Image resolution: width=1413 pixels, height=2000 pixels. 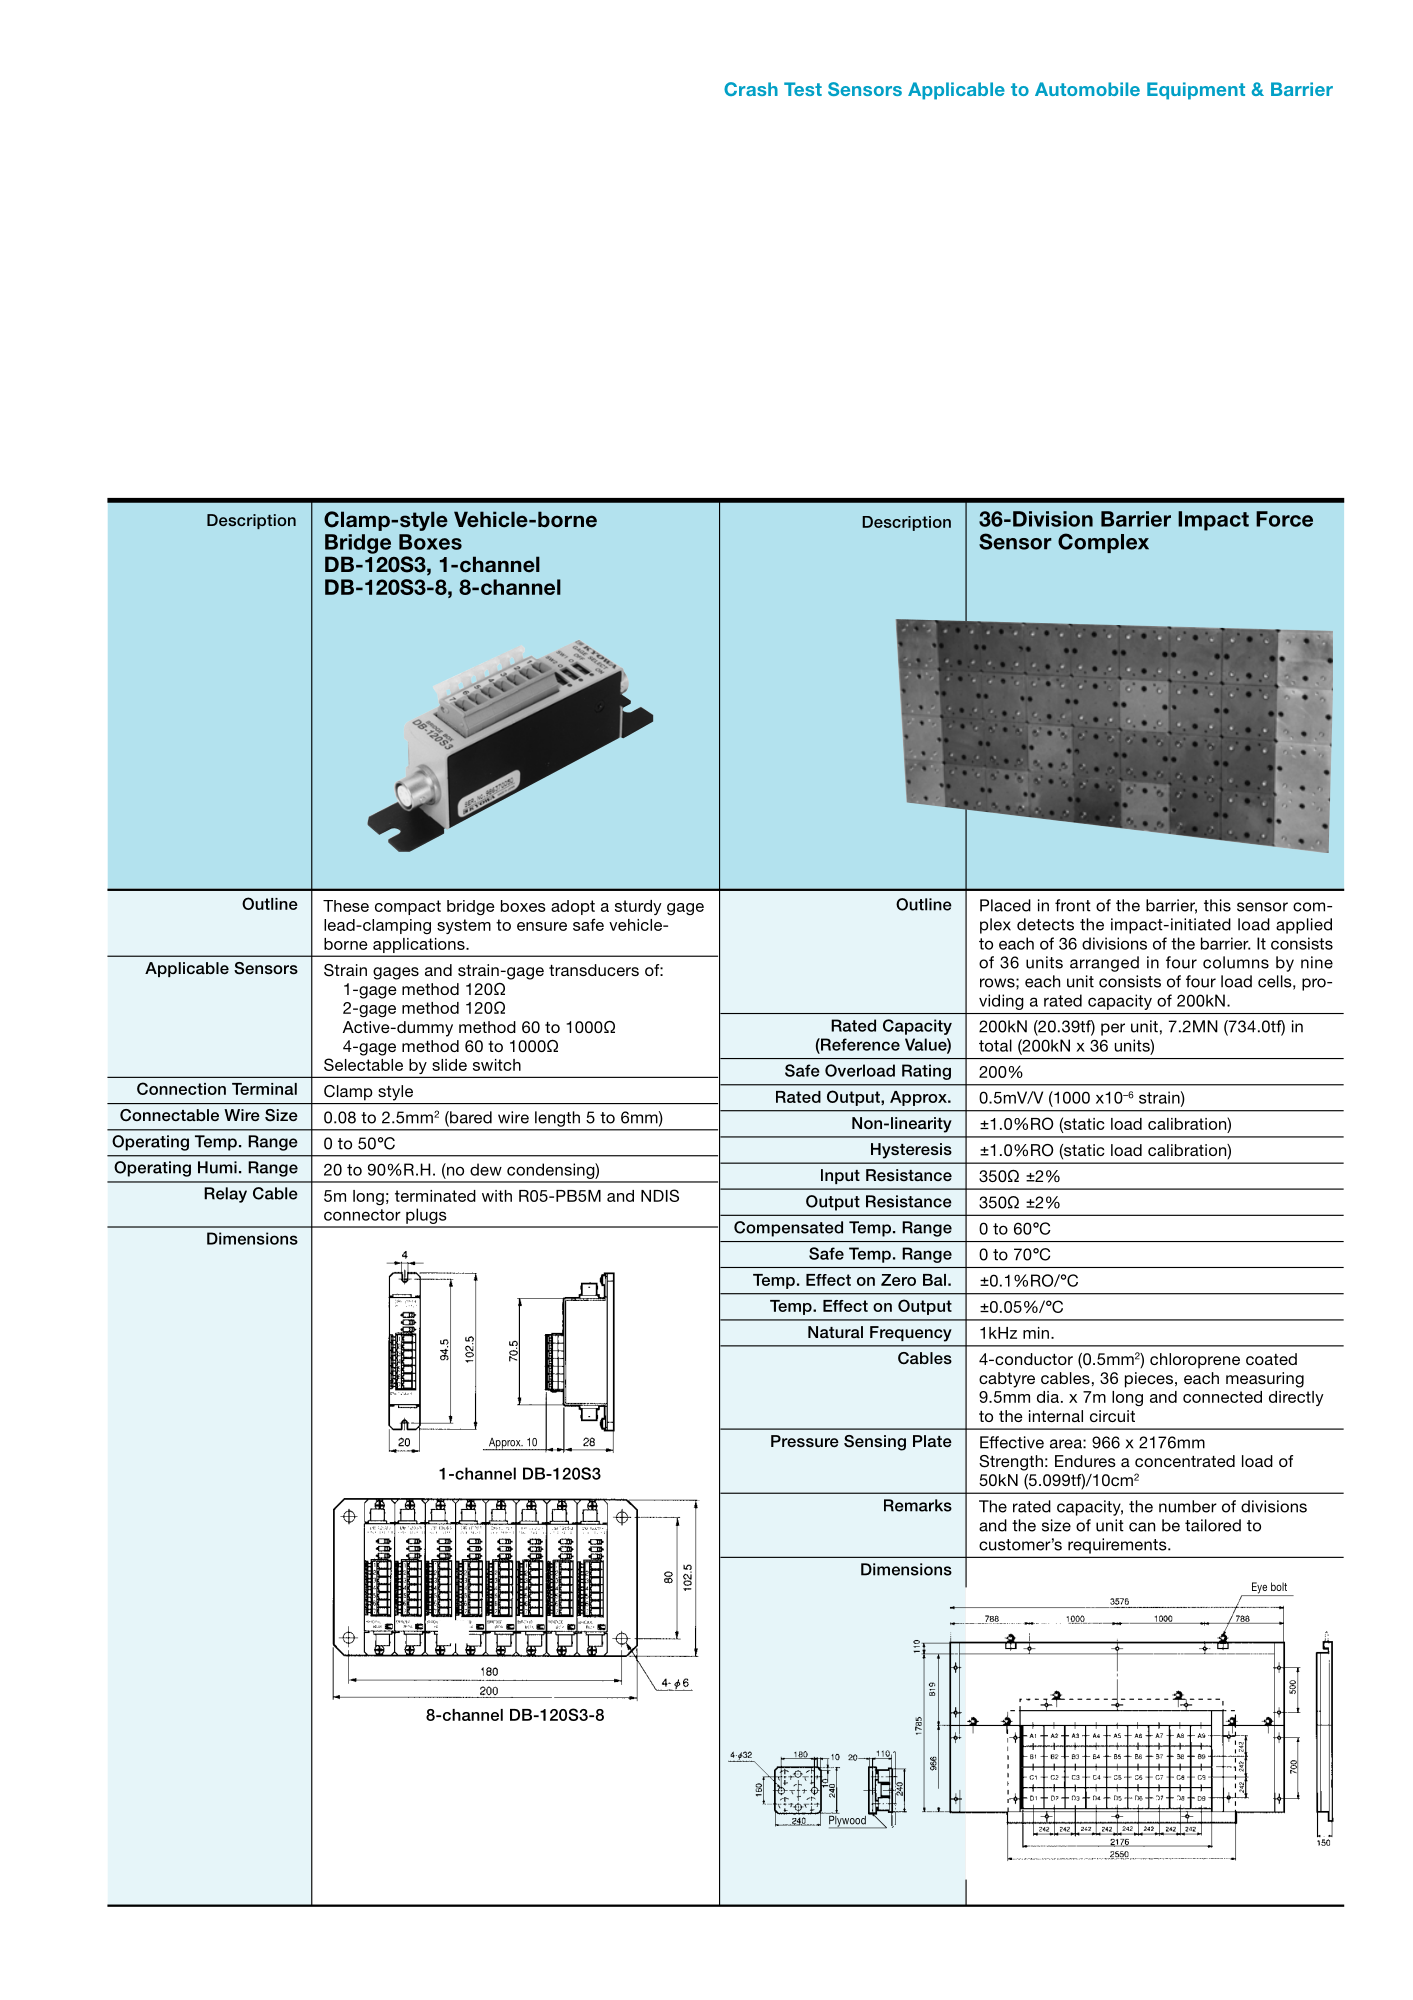 I want to click on coated, so click(x=1271, y=1359).
